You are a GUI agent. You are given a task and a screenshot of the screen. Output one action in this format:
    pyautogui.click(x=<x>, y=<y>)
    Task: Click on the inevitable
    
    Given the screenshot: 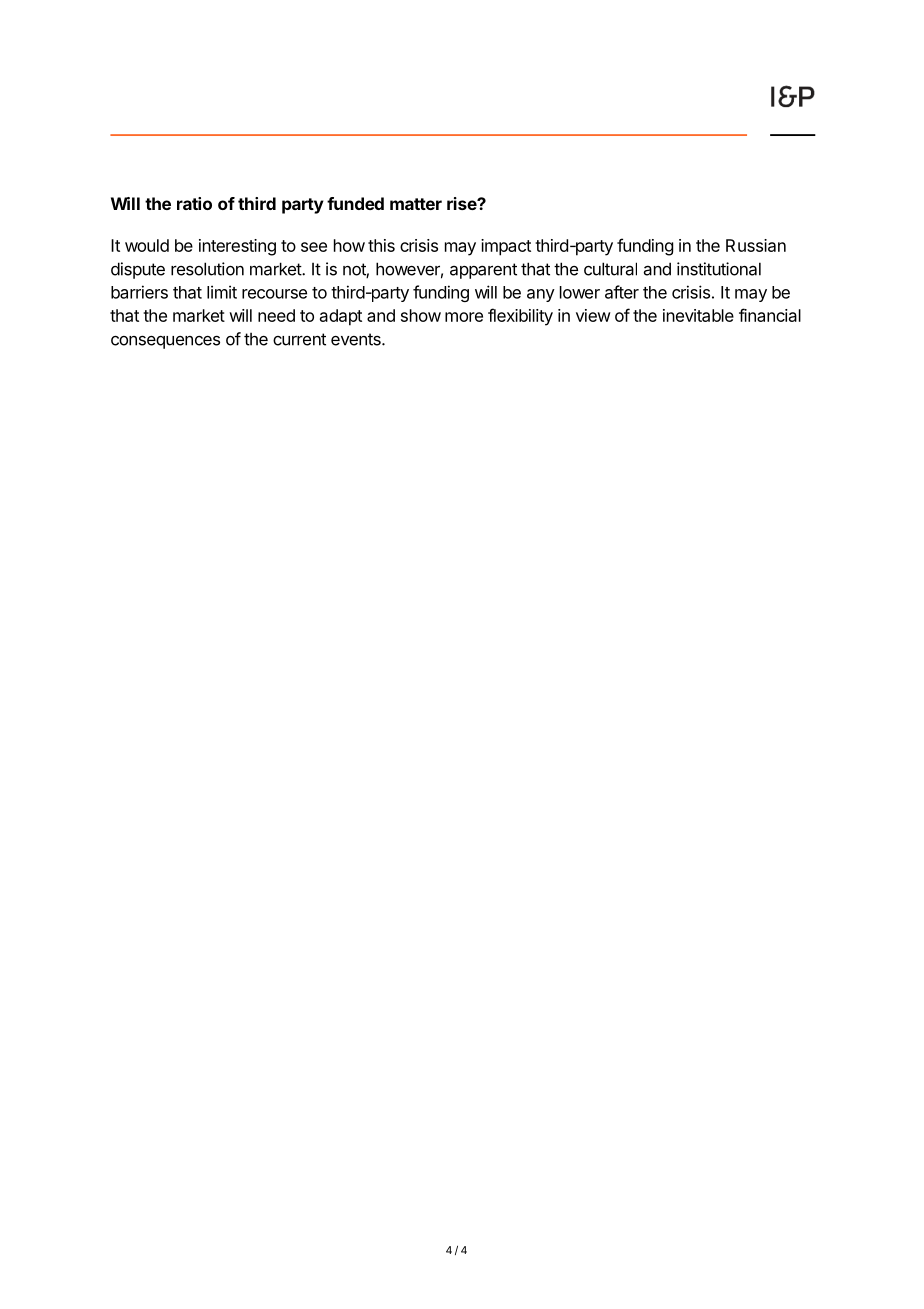 What is the action you would take?
    pyautogui.click(x=698, y=315)
